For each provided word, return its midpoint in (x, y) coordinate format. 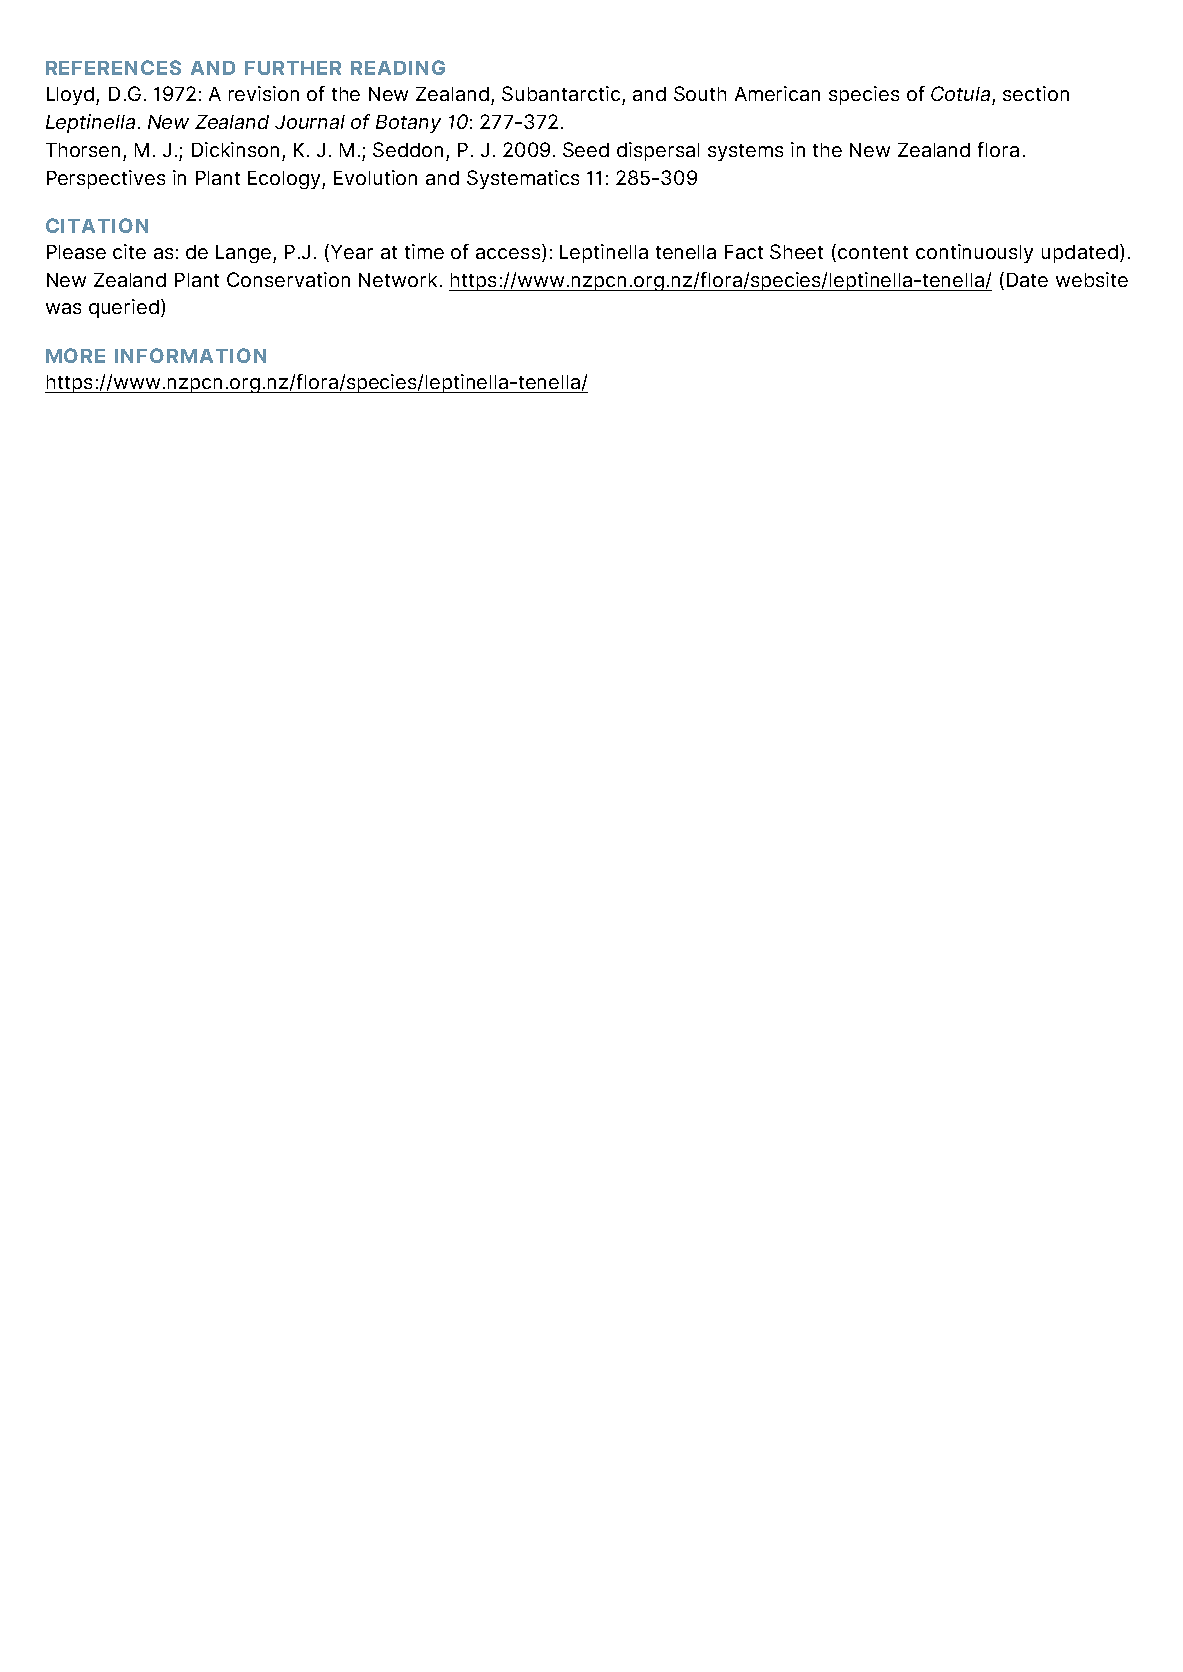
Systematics (523, 179)
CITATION (97, 225)
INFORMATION (190, 355)
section (1036, 93)
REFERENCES (113, 67)
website (1092, 279)
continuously (974, 253)
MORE (75, 355)
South (700, 93)
